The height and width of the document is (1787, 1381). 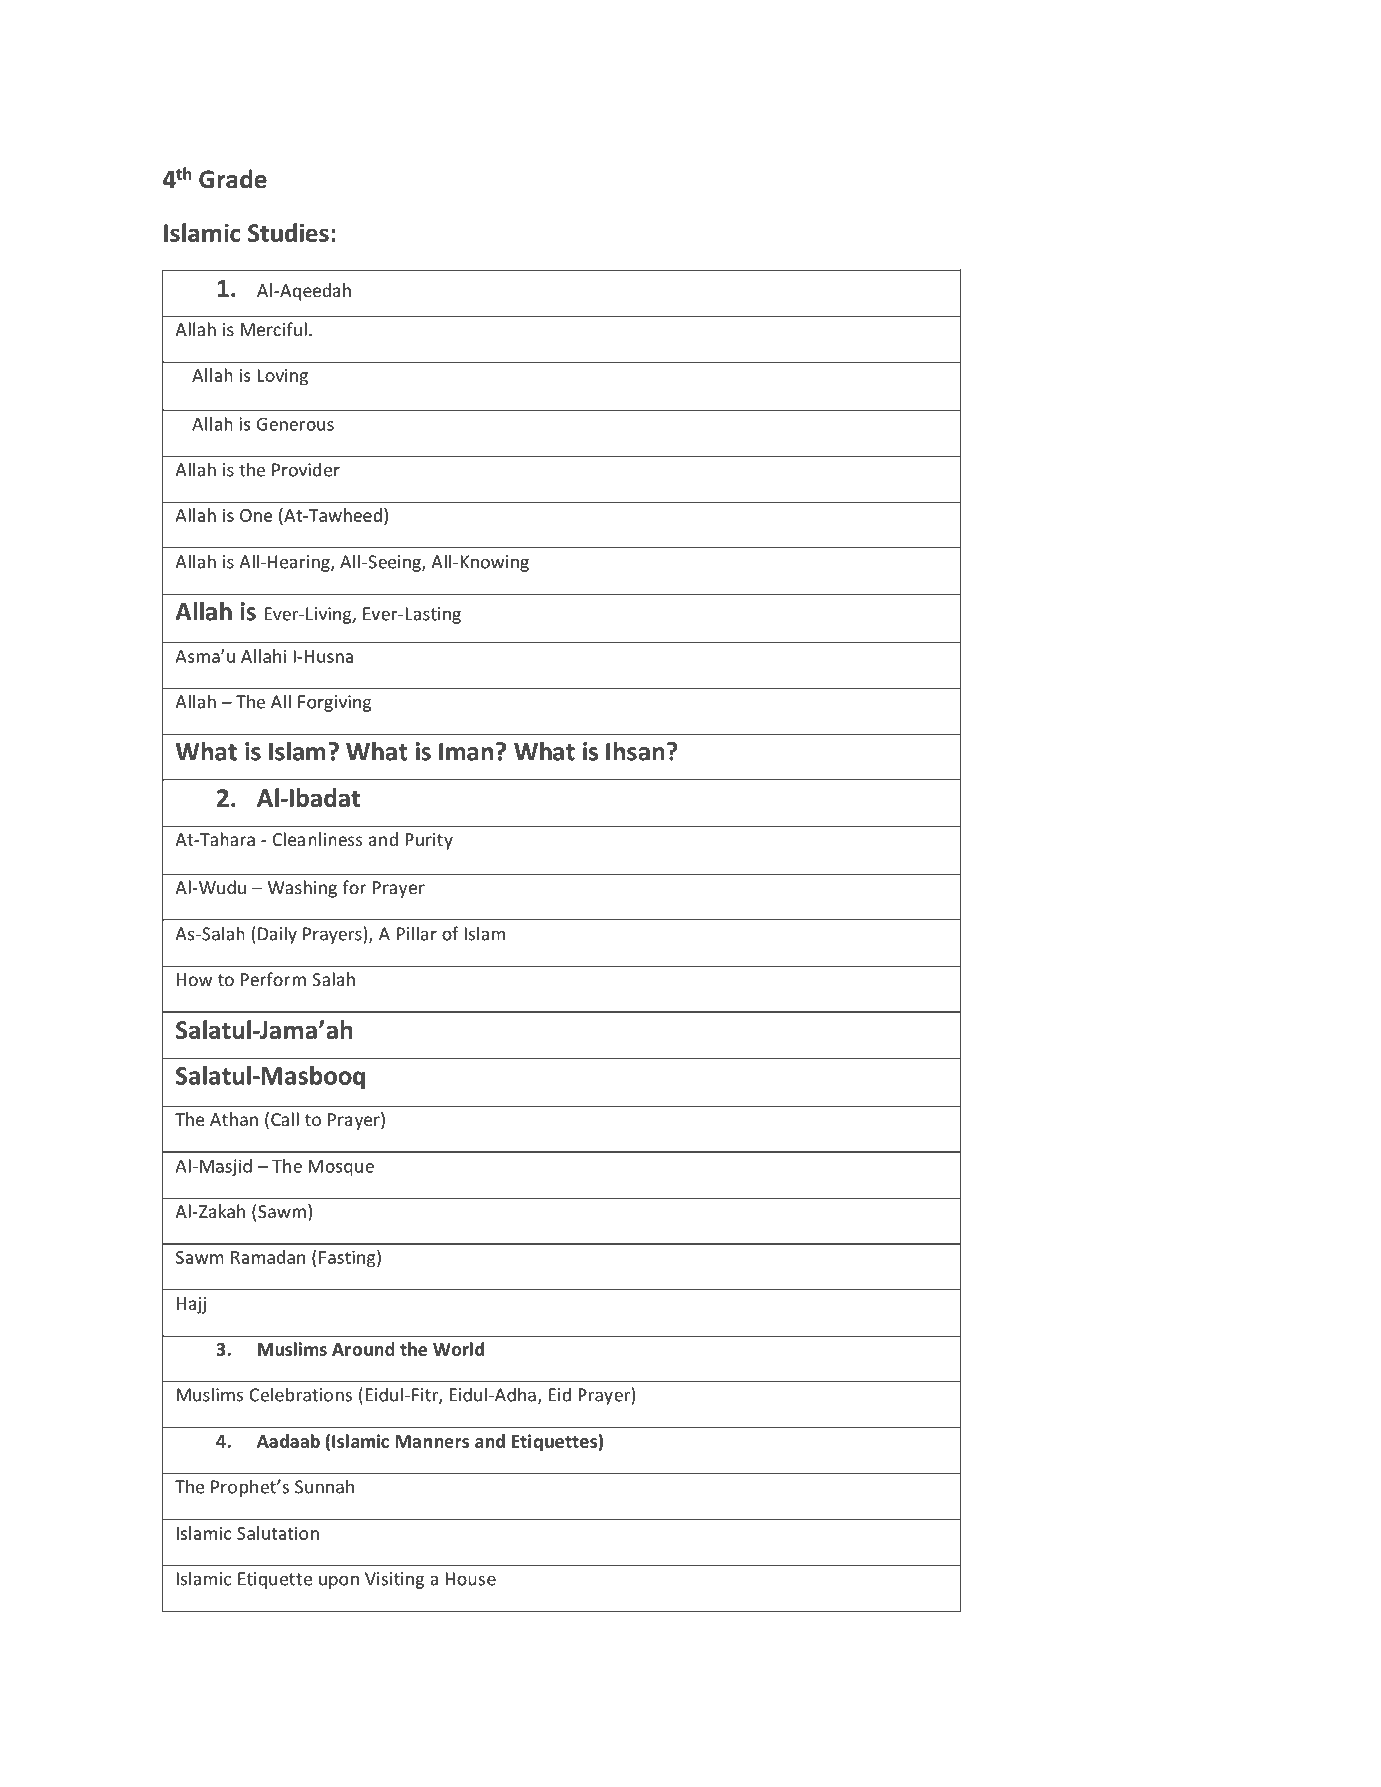 I want to click on House, so click(x=470, y=1579).
